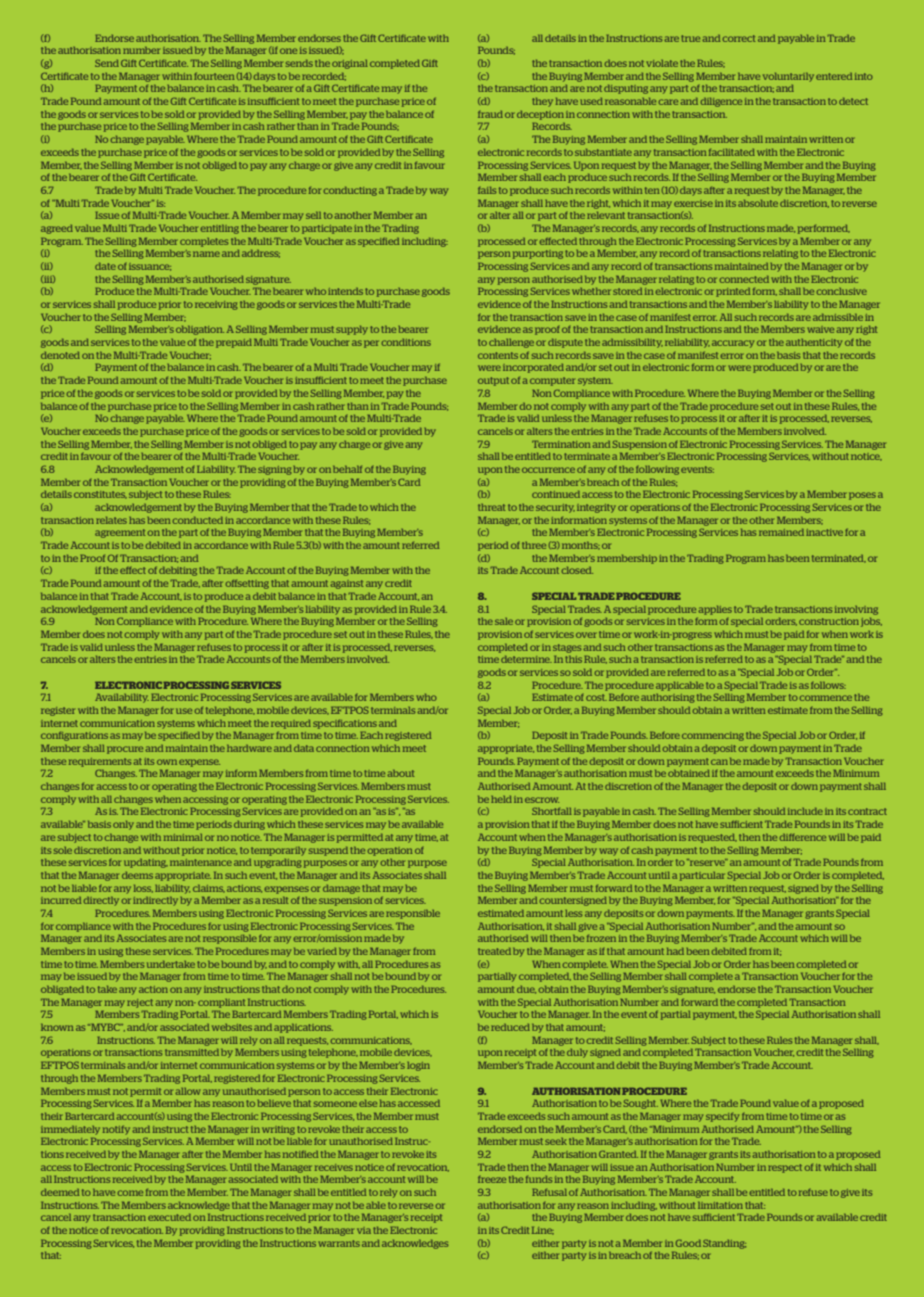 This screenshot has width=924, height=1297. I want to click on executed, so click(169, 1217).
